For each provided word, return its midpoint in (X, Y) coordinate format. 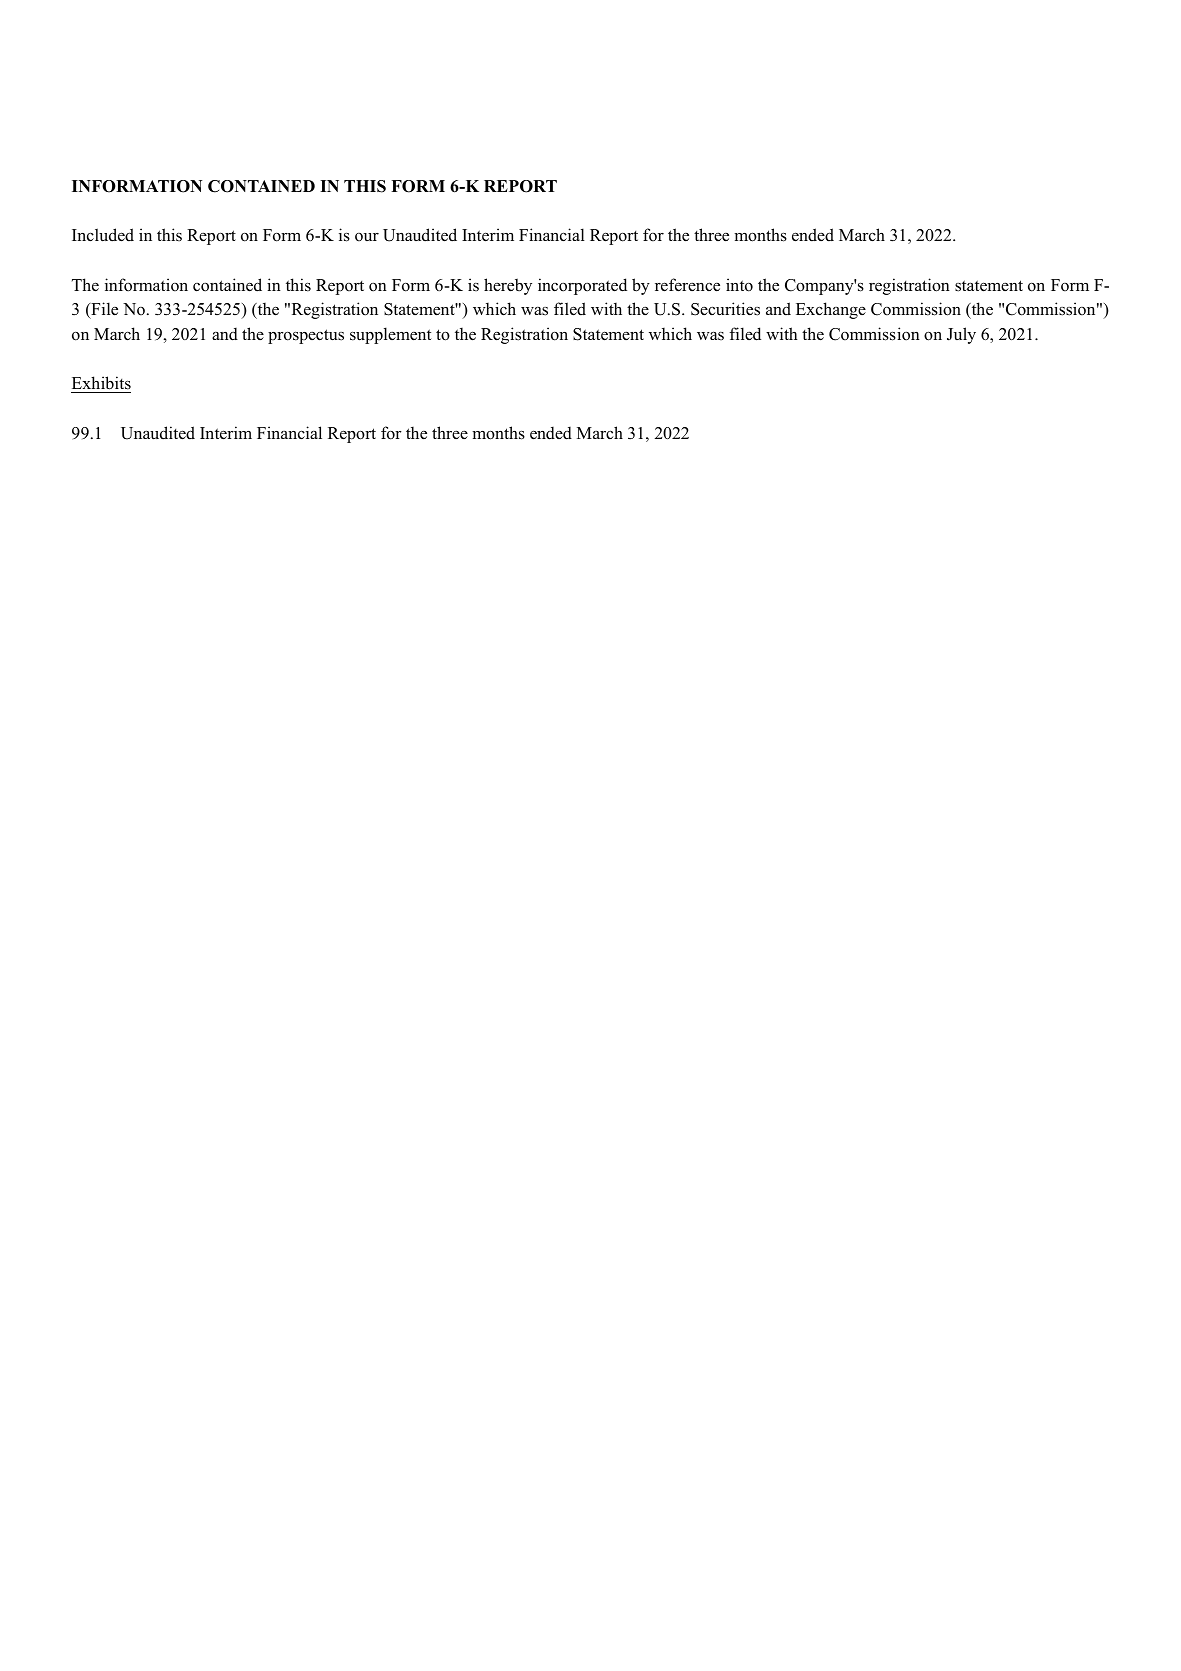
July (961, 335)
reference (687, 285)
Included (103, 235)
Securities (725, 309)
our (367, 237)
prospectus (306, 336)
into (739, 285)
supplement (390, 335)
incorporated (582, 286)
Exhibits (101, 383)
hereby (508, 286)
